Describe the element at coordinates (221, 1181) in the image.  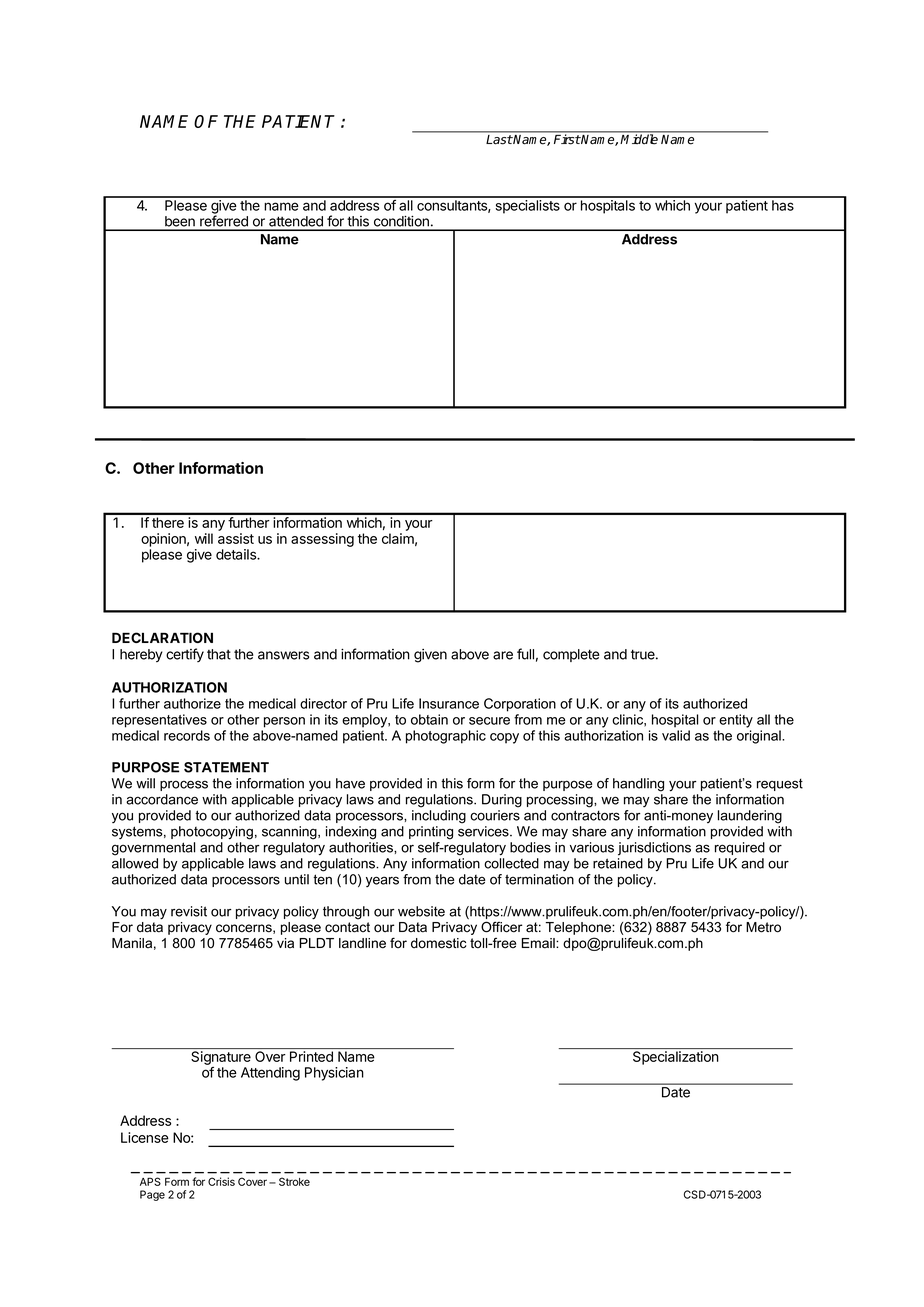
I see `Crisis` at that location.
